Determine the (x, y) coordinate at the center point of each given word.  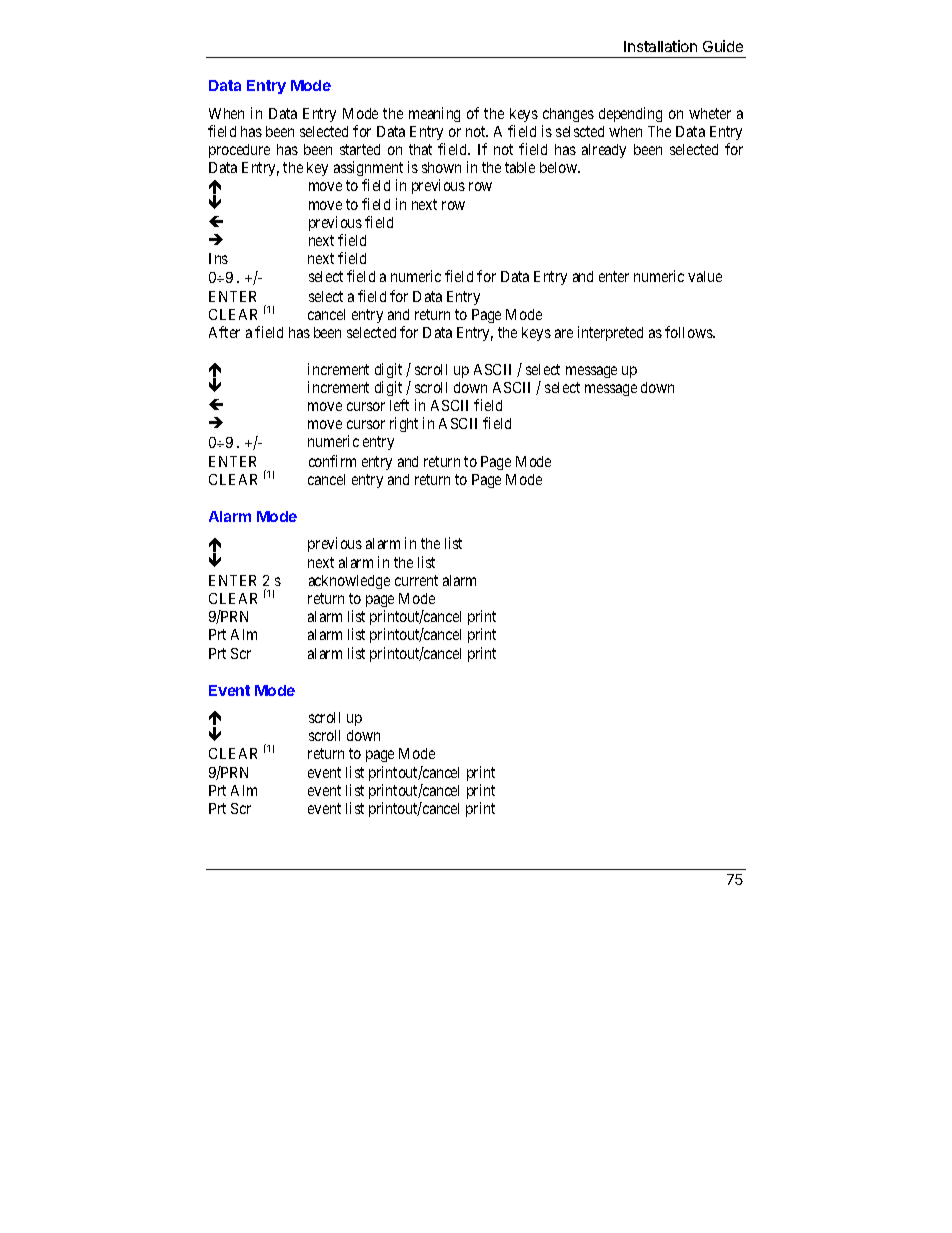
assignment (368, 170)
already (604, 151)
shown (441, 167)
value (705, 276)
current (416, 580)
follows (689, 332)
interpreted (610, 333)
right (404, 424)
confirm (332, 461)
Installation (660, 46)
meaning (434, 114)
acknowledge (349, 582)
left (399, 405)
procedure (239, 151)
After (224, 332)
